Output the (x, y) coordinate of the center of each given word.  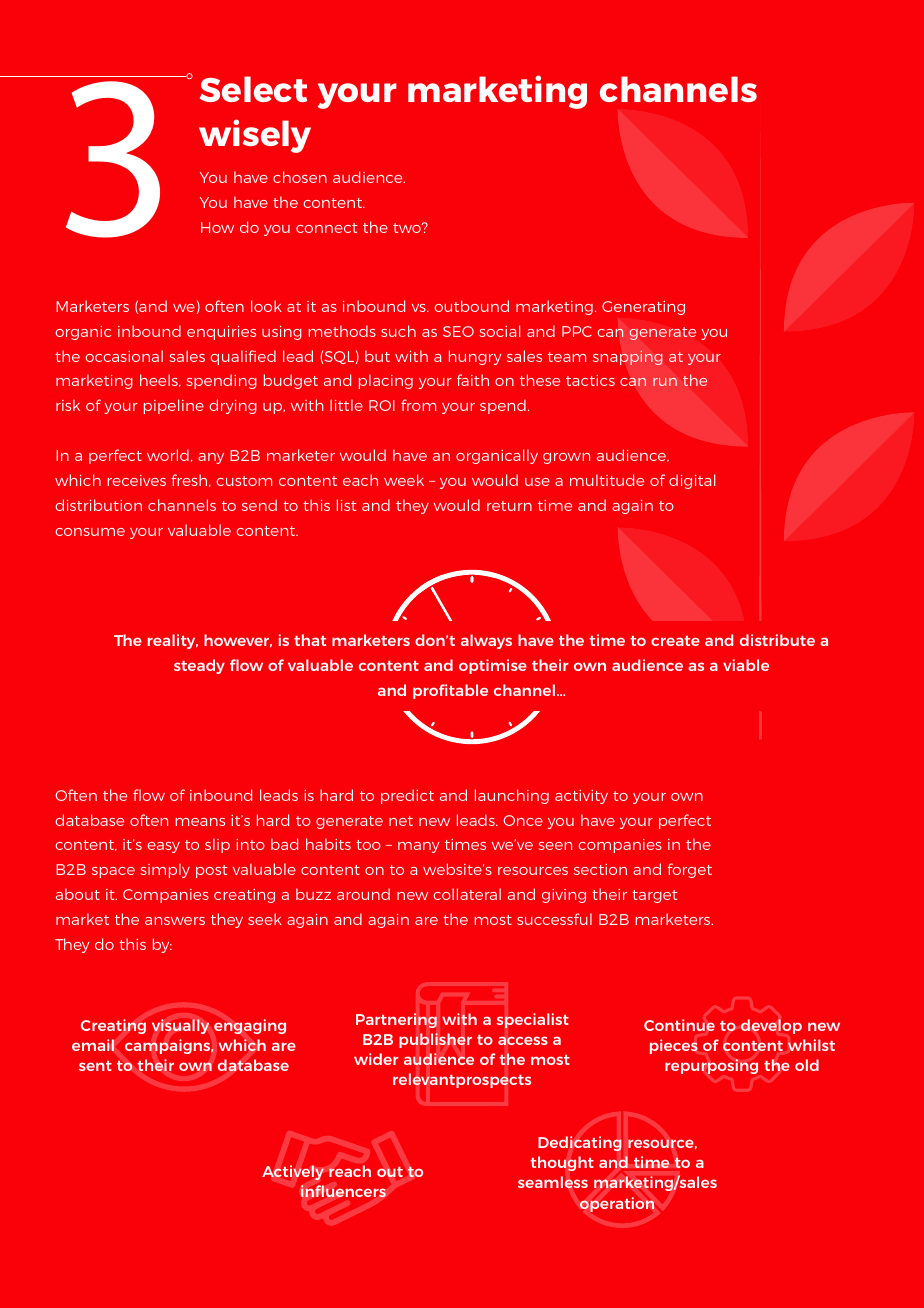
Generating (643, 308)
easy (164, 847)
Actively (293, 1172)
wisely (255, 136)
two (408, 228)
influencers (343, 1191)
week (404, 480)
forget (689, 870)
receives (137, 480)
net (401, 821)
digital (692, 481)
